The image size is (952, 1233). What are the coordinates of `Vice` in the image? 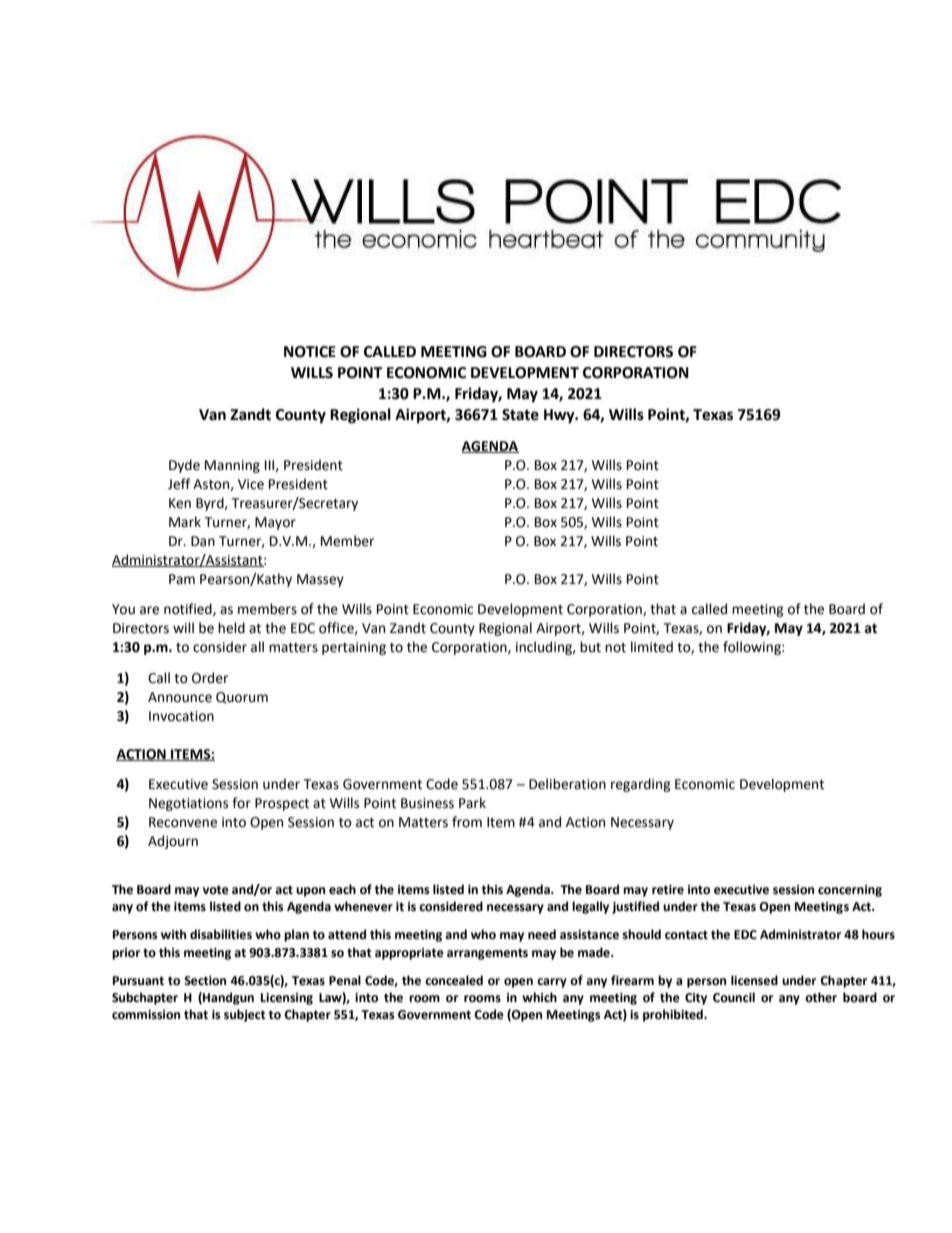 It's located at (251, 484).
